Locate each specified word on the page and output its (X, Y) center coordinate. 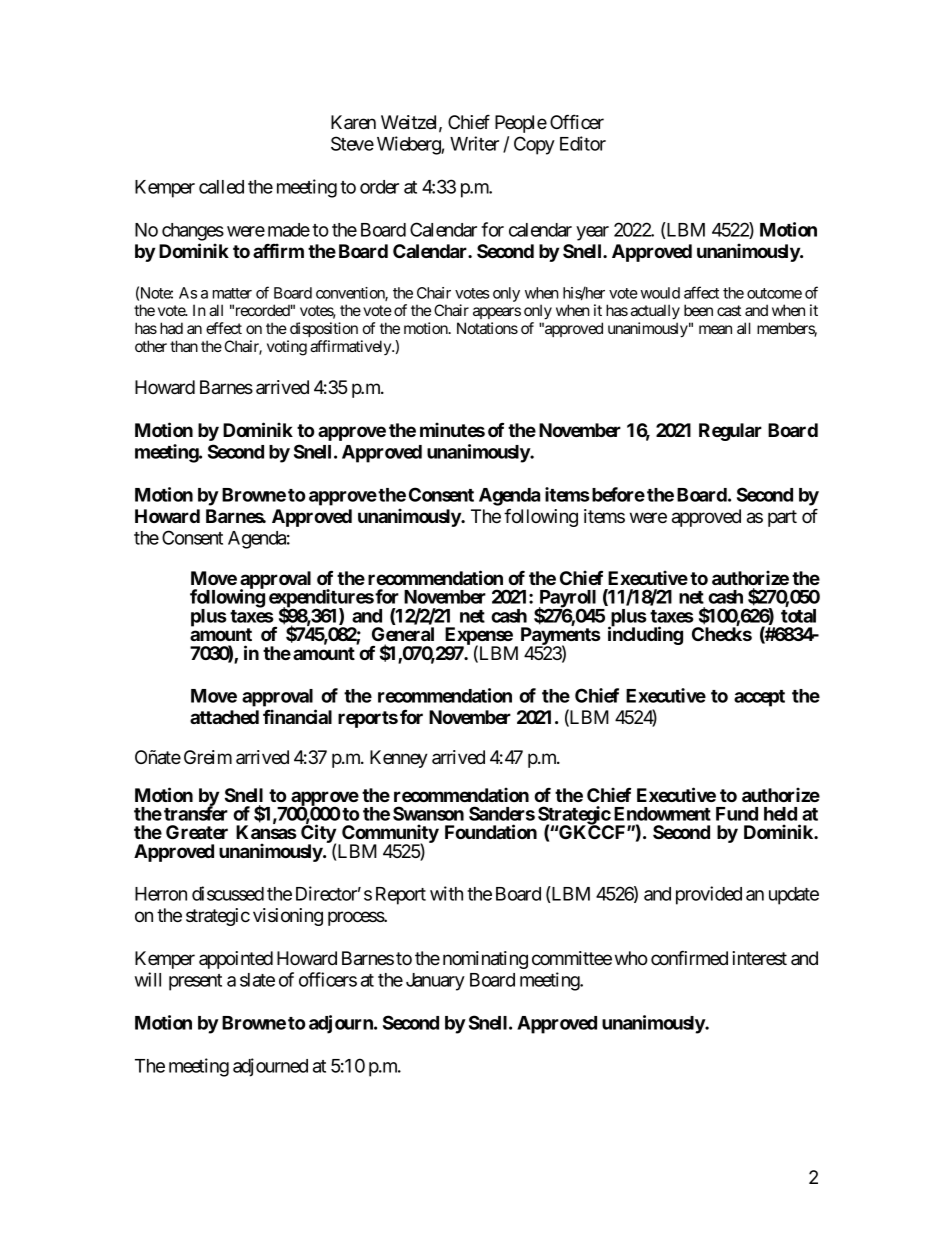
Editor (583, 143)
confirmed (689, 957)
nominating (485, 960)
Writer (474, 143)
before (618, 494)
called (221, 187)
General (403, 634)
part (782, 518)
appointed (236, 960)
